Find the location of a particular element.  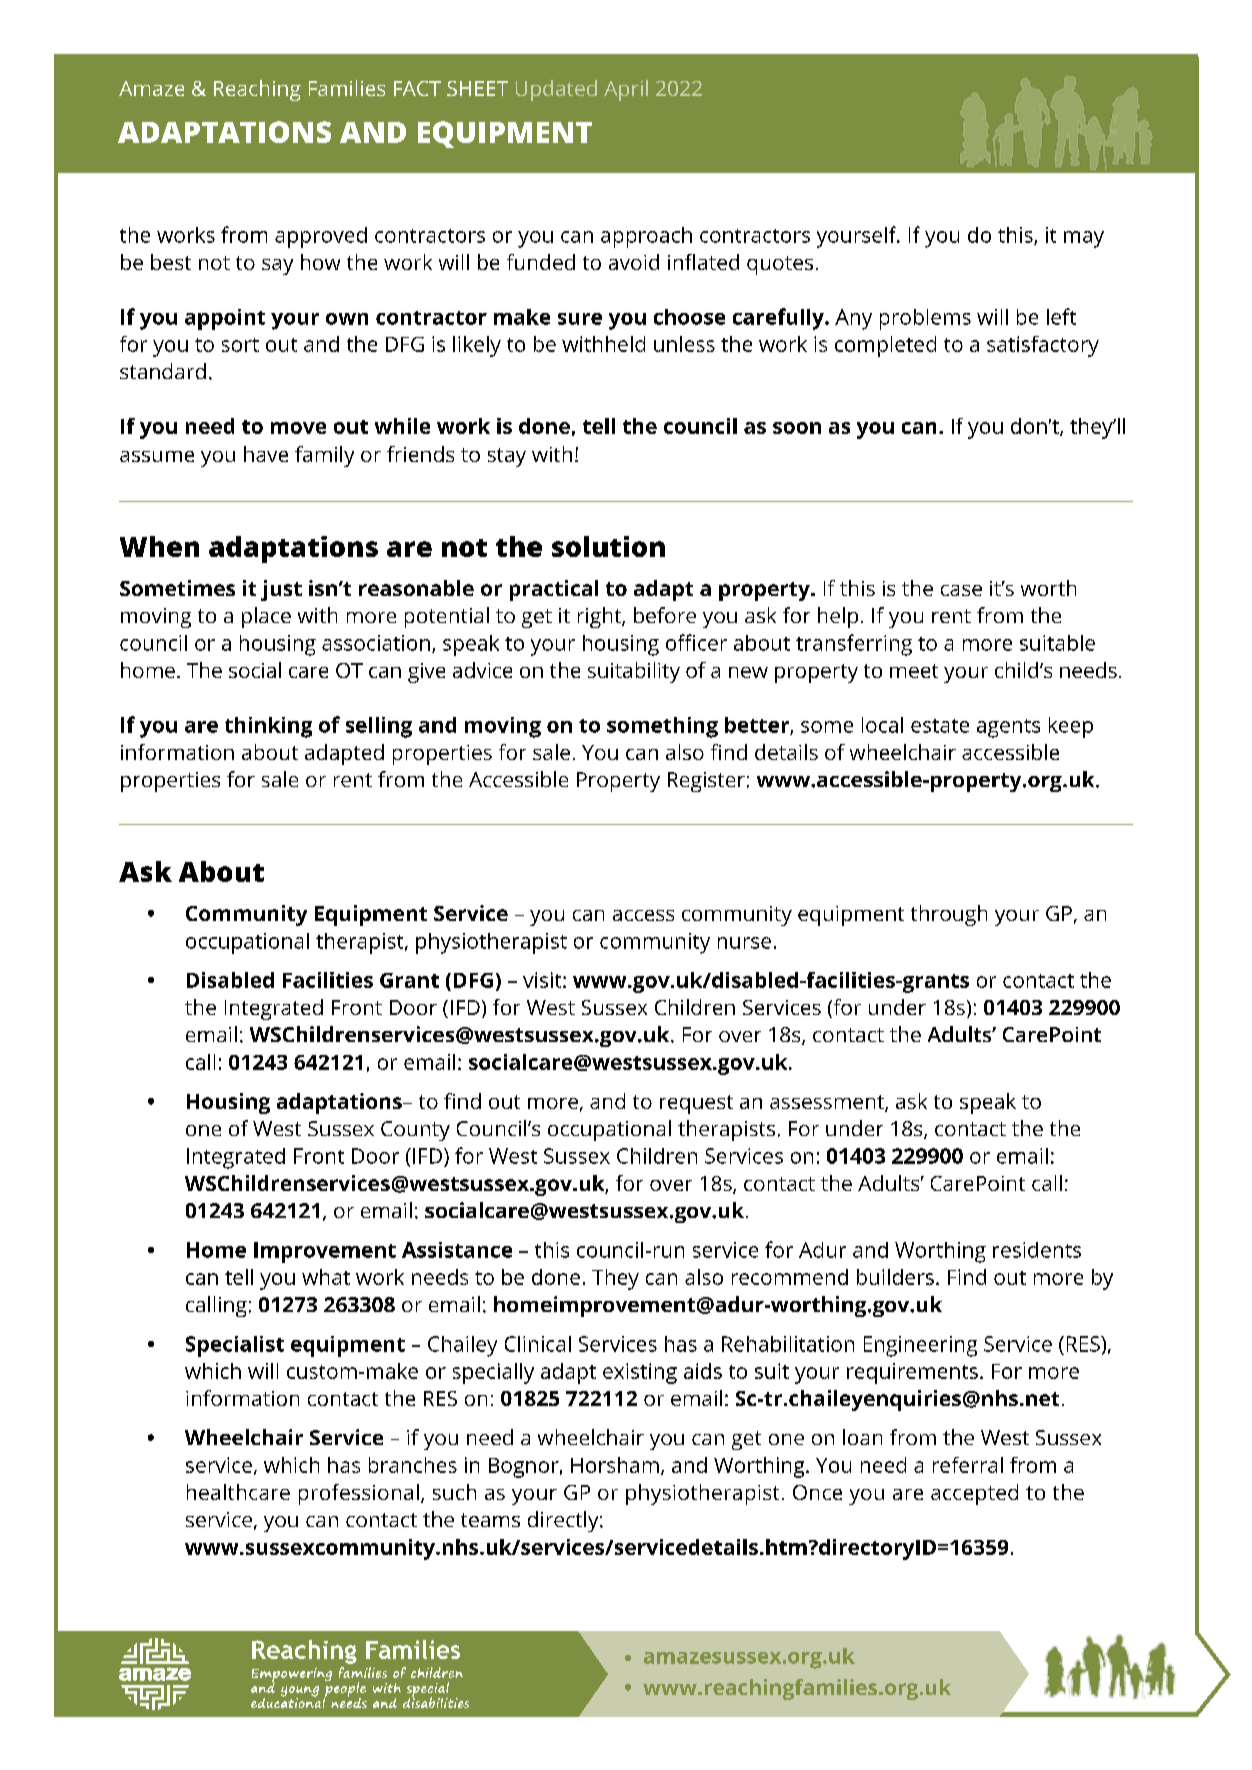

may is located at coordinates (1084, 239).
